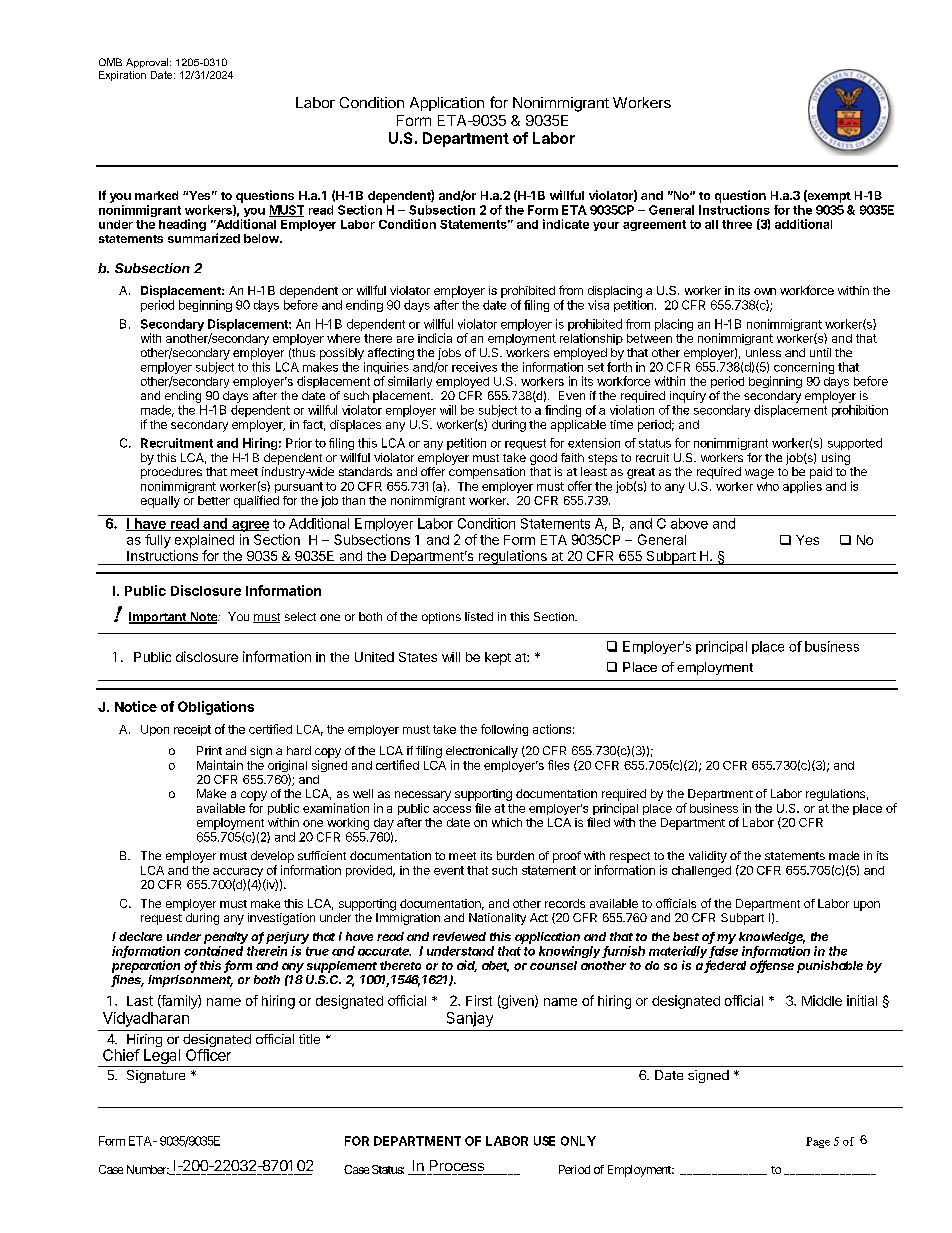 The width and height of the screenshot is (952, 1233). What do you see at coordinates (515, 855) in the screenshot?
I see `burden` at bounding box center [515, 855].
